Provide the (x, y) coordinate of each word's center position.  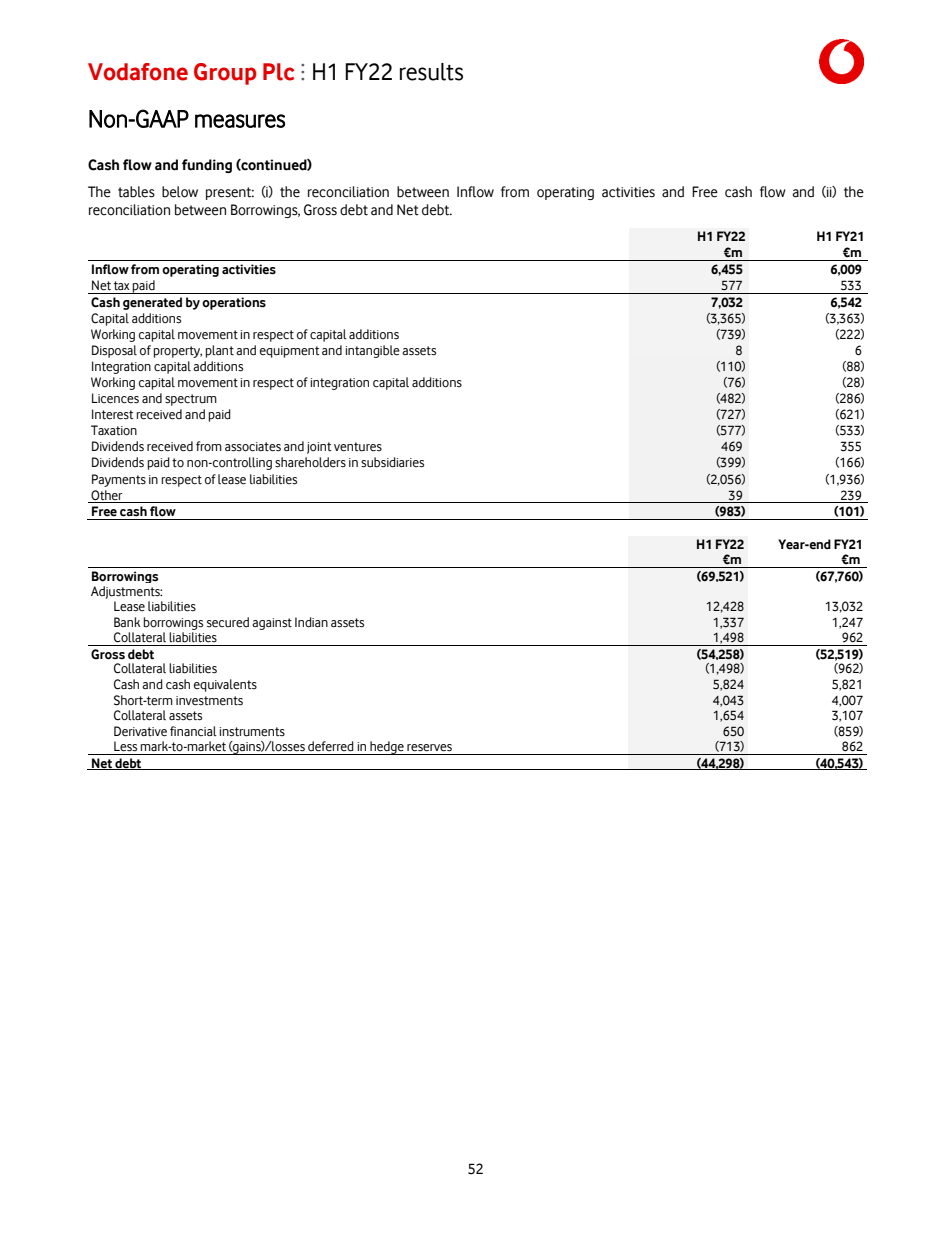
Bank (127, 622)
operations (234, 303)
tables (136, 192)
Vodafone (138, 72)
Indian (311, 622)
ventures (358, 447)
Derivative (140, 731)
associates (253, 447)
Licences (115, 398)
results (431, 72)
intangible (372, 351)
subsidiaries (392, 462)
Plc (278, 72)
